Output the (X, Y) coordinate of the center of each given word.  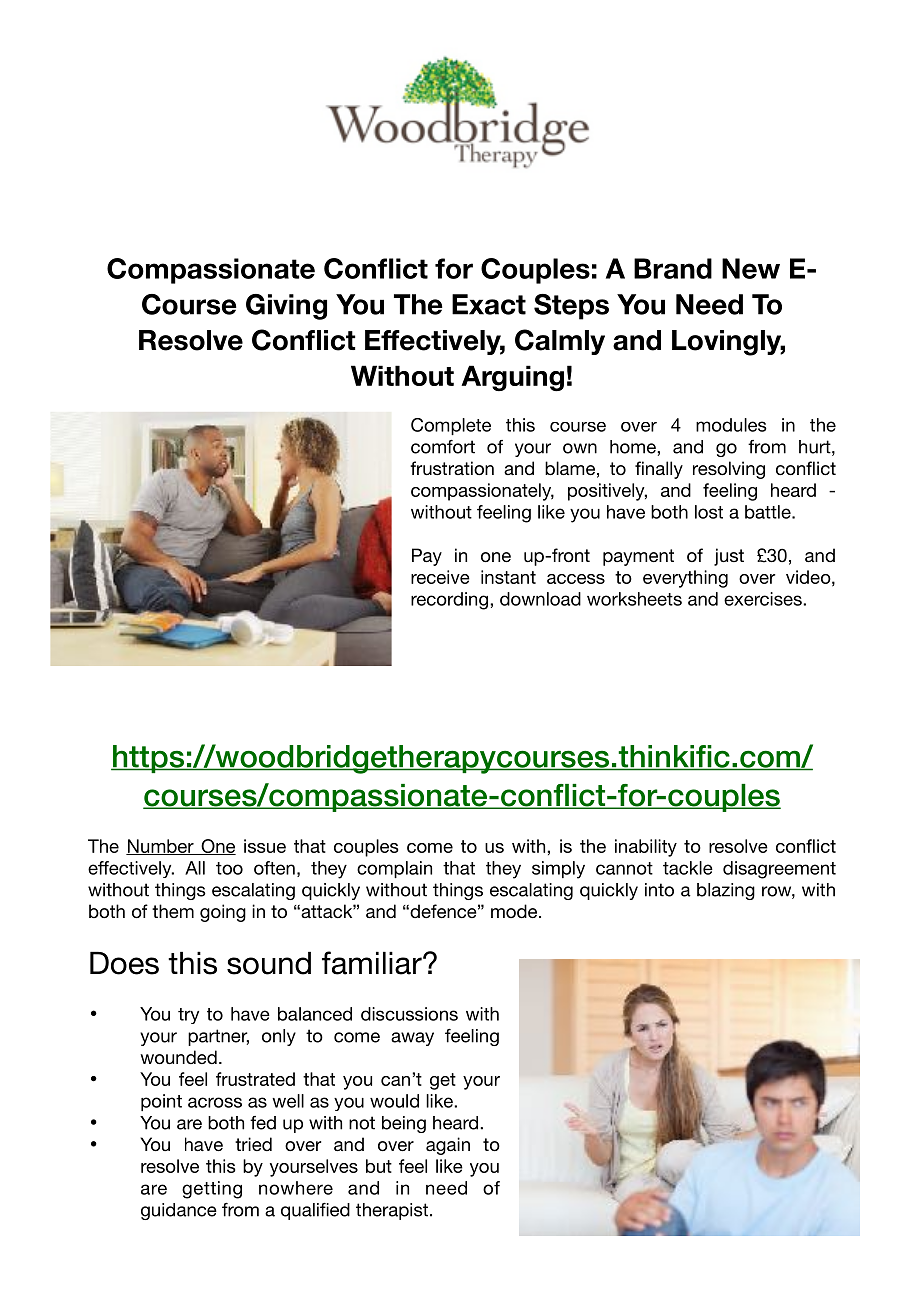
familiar (373, 963)
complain (394, 869)
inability (646, 848)
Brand (673, 268)
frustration (452, 468)
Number (161, 847)
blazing (726, 891)
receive (440, 577)
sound (269, 963)
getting (212, 1190)
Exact (489, 304)
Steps (571, 307)
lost (709, 512)
